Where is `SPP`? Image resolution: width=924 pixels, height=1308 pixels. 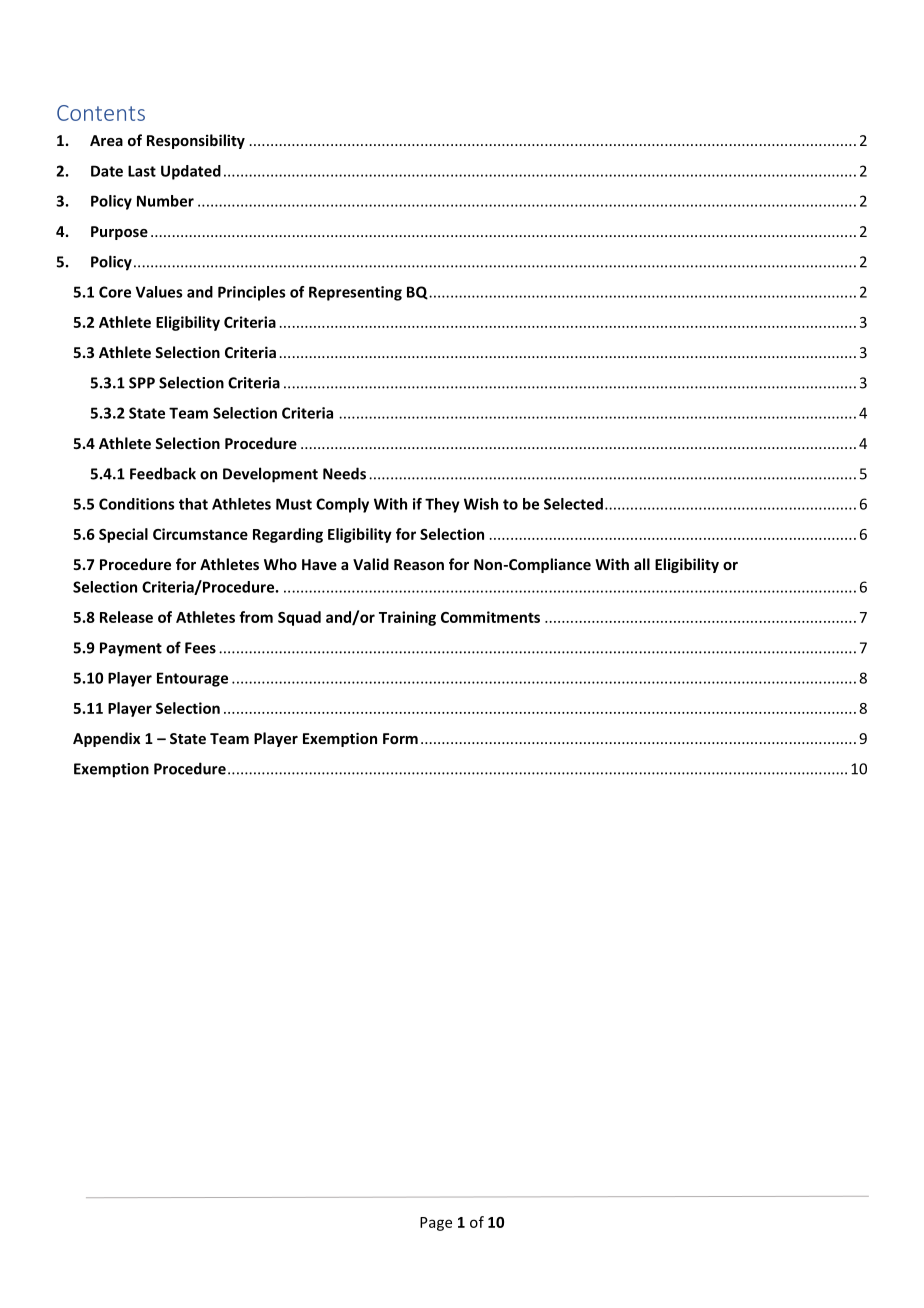
SPP is located at coordinates (142, 383).
